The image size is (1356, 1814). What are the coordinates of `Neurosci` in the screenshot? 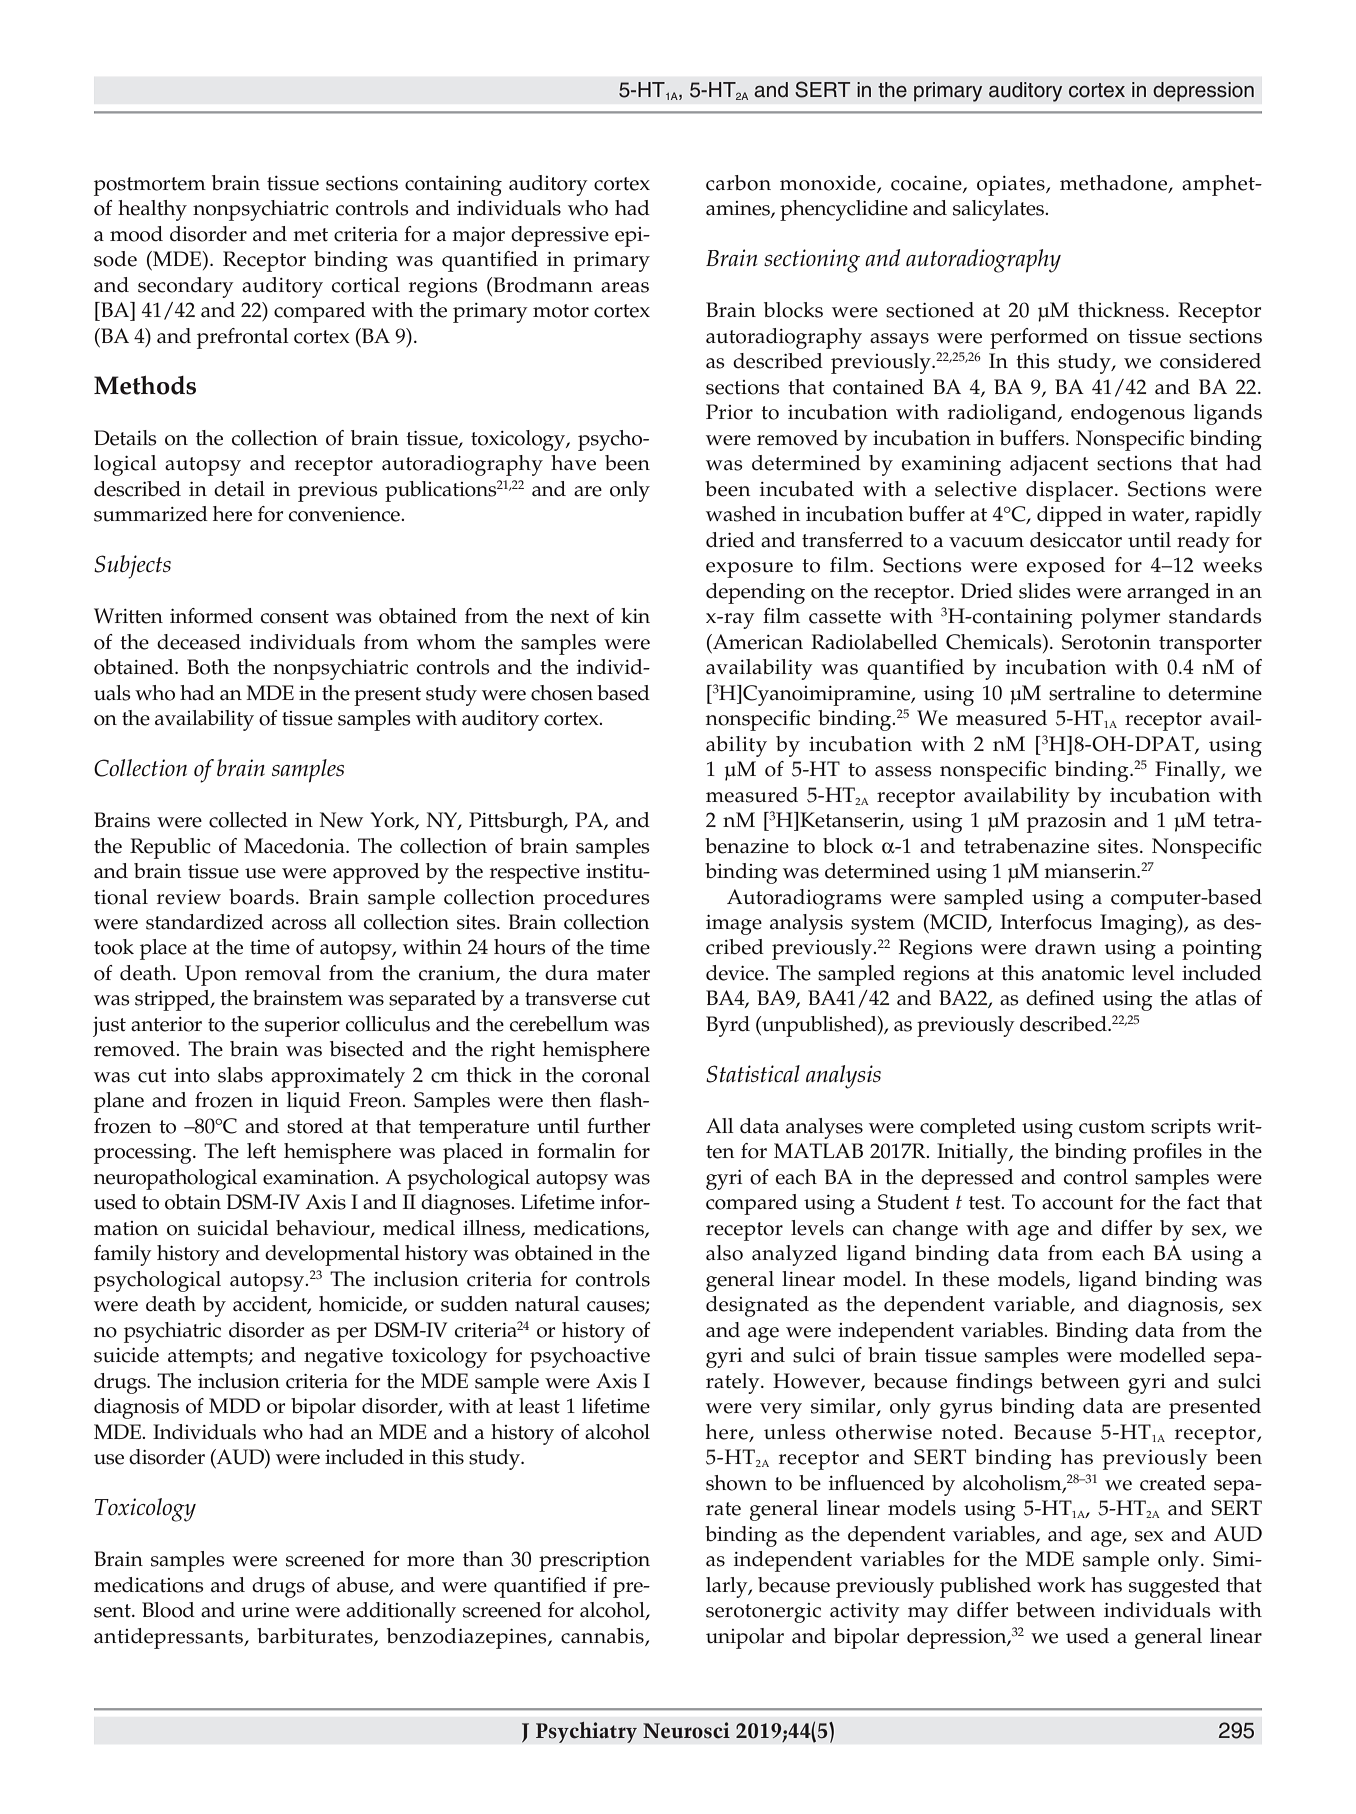 It's located at (686, 1730).
